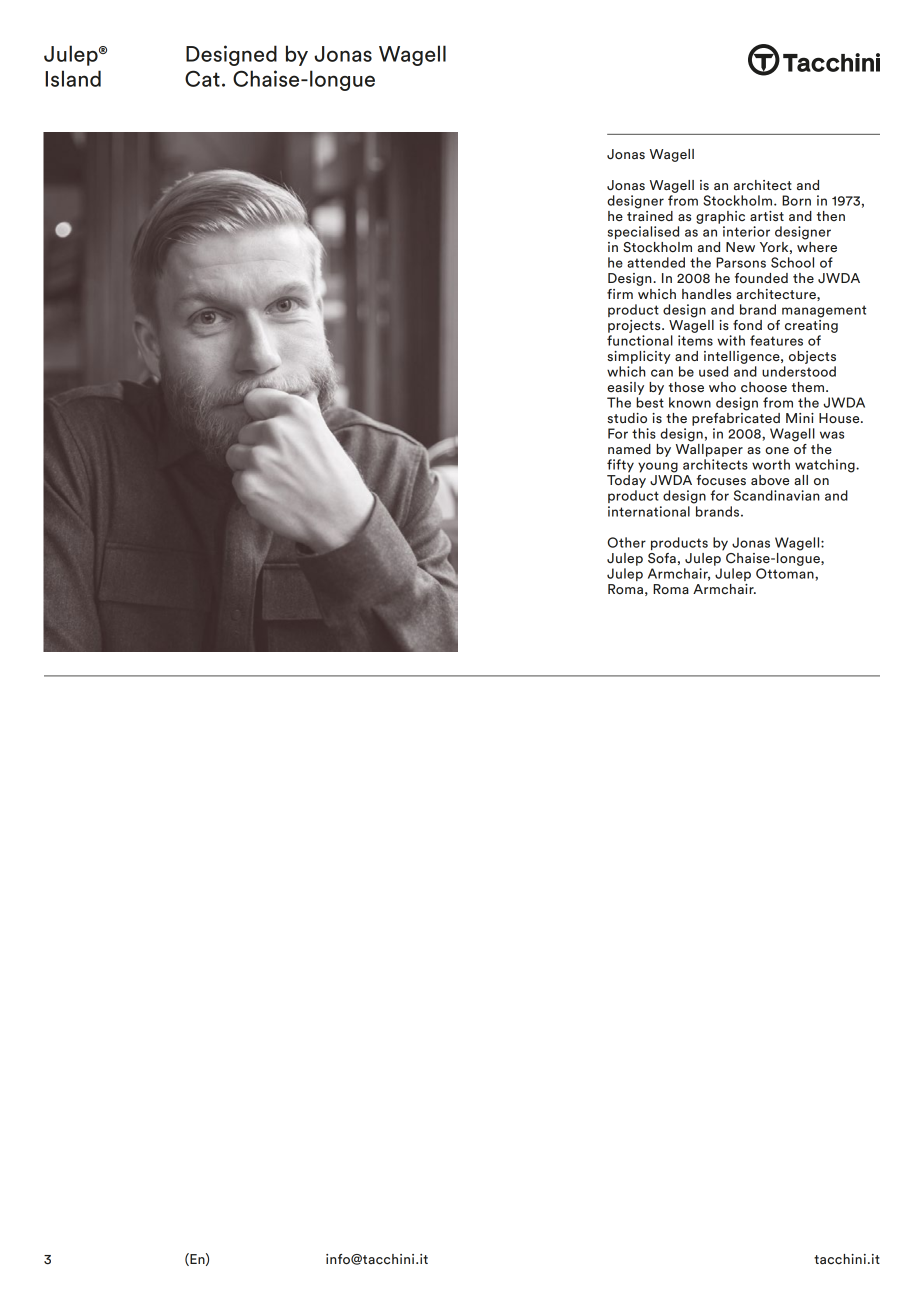 The height and width of the image is (1308, 924). I want to click on Ottoman, so click(786, 573).
